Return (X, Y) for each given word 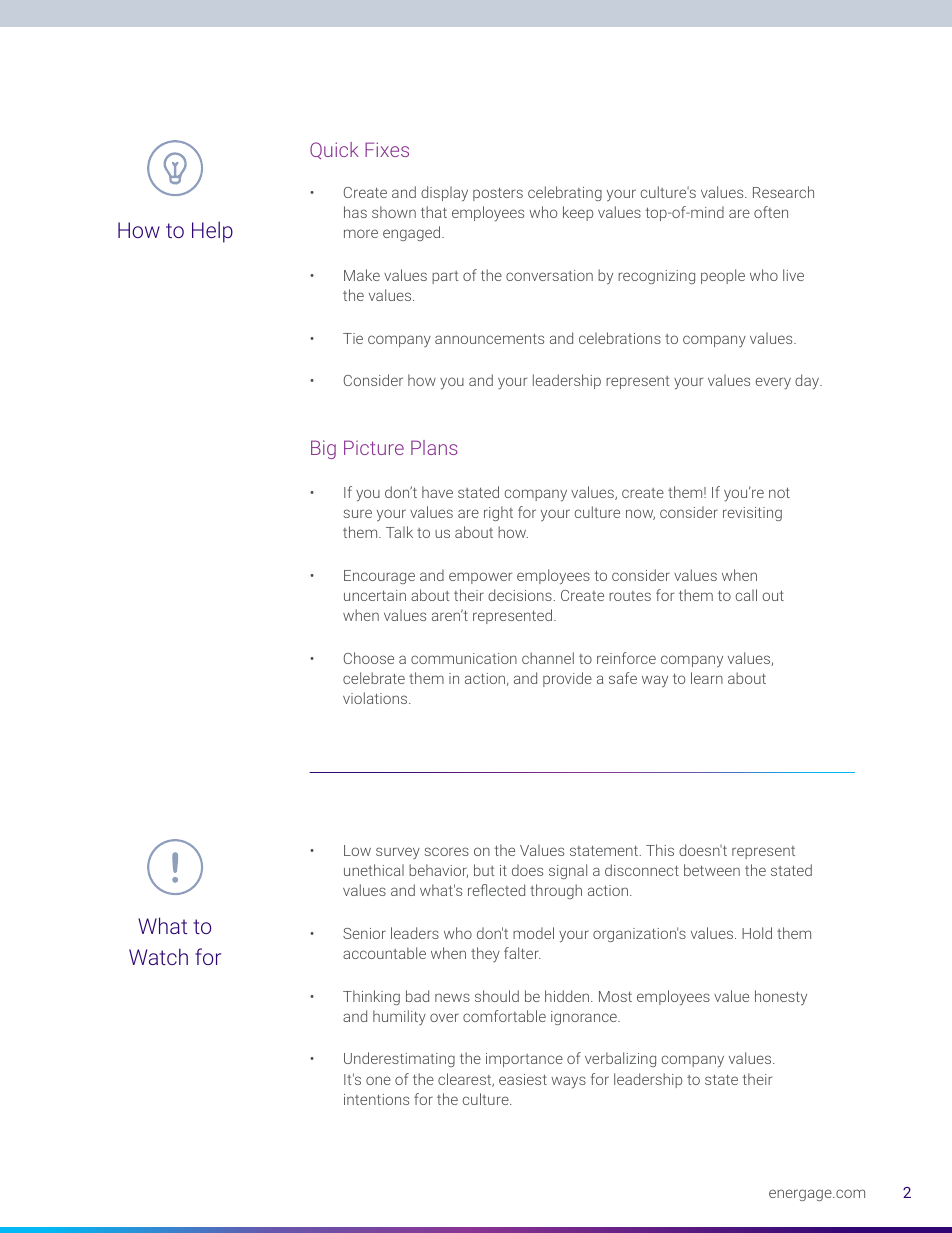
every (773, 383)
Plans (434, 447)
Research (783, 192)
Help (212, 232)
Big (323, 449)
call (746, 595)
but (484, 870)
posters (498, 194)
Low (357, 850)
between (712, 870)
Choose (369, 658)
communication (464, 658)
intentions (376, 1099)
